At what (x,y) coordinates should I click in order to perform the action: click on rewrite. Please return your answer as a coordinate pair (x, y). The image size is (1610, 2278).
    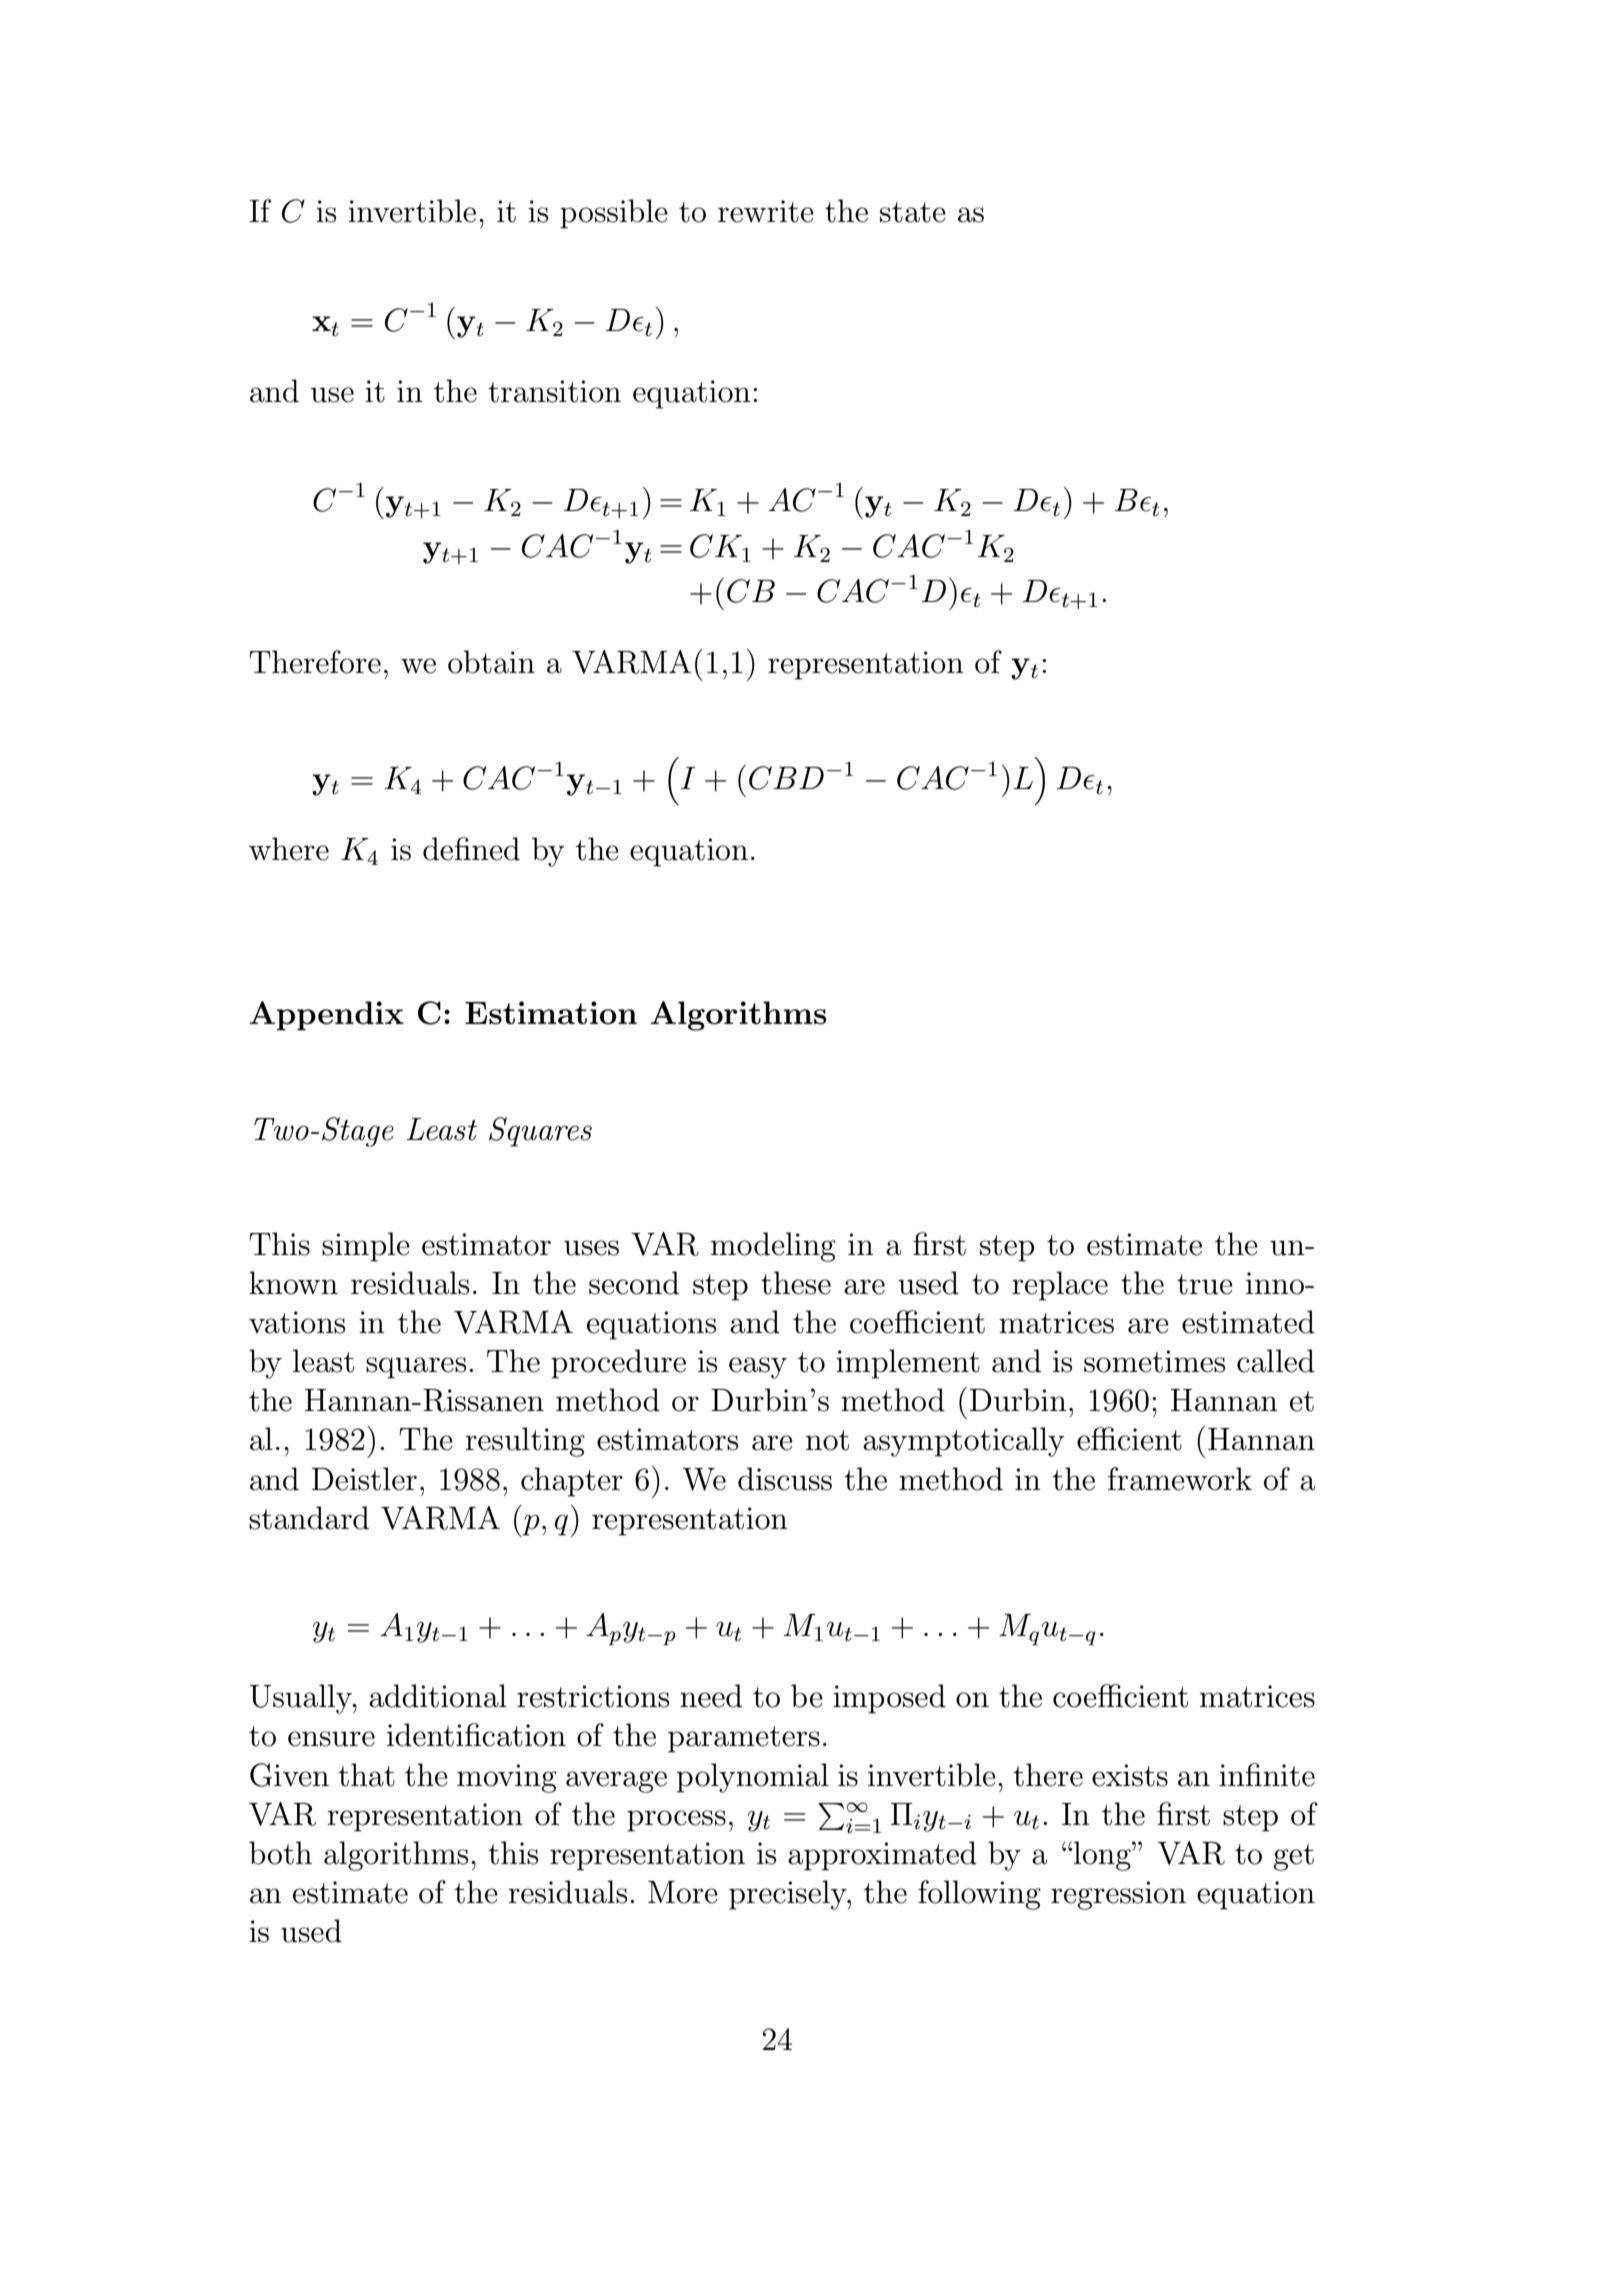
    Looking at the image, I should click on (766, 211).
